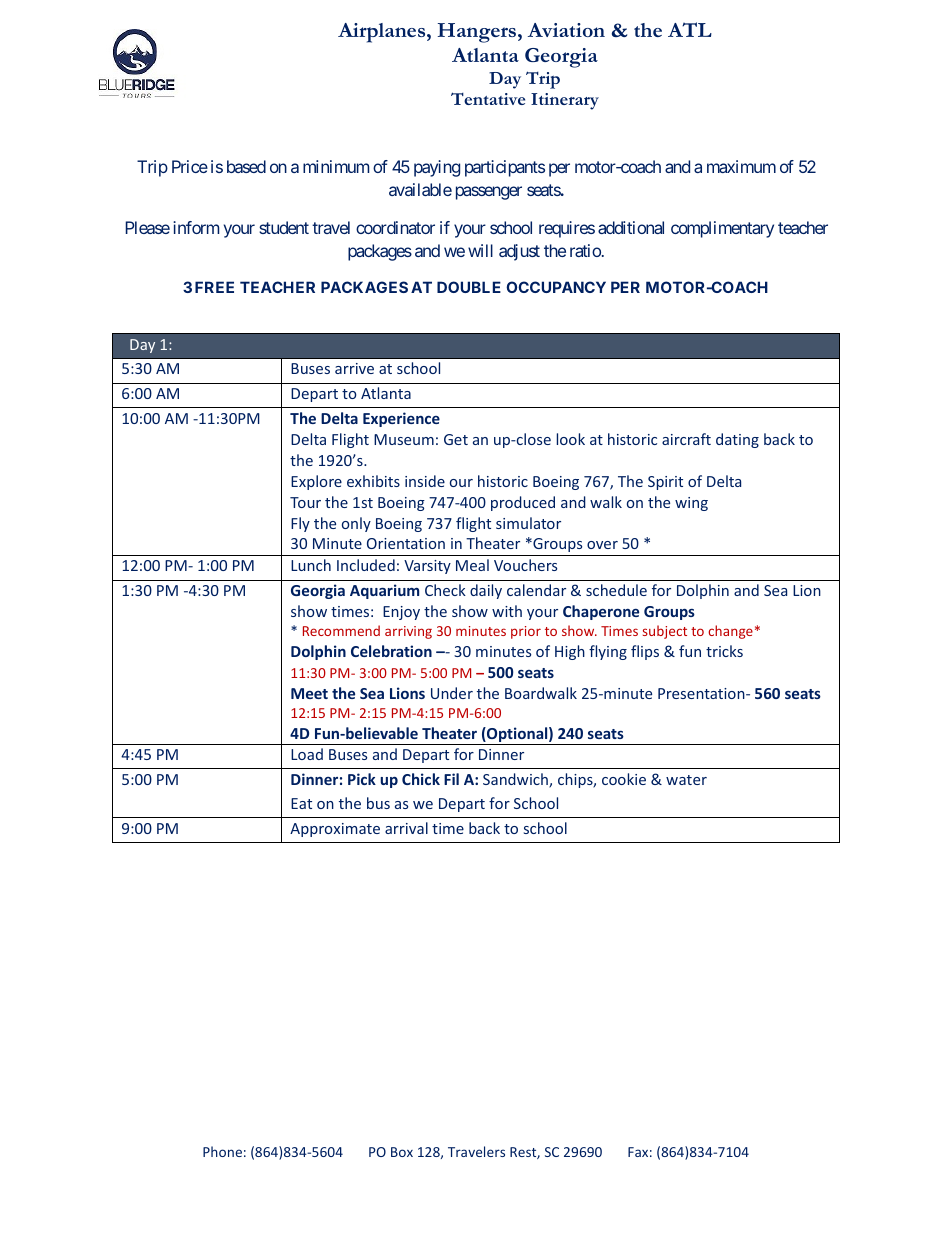 This document has width=952, height=1233. What do you see at coordinates (480, 250) in the document?
I see `will` at bounding box center [480, 250].
